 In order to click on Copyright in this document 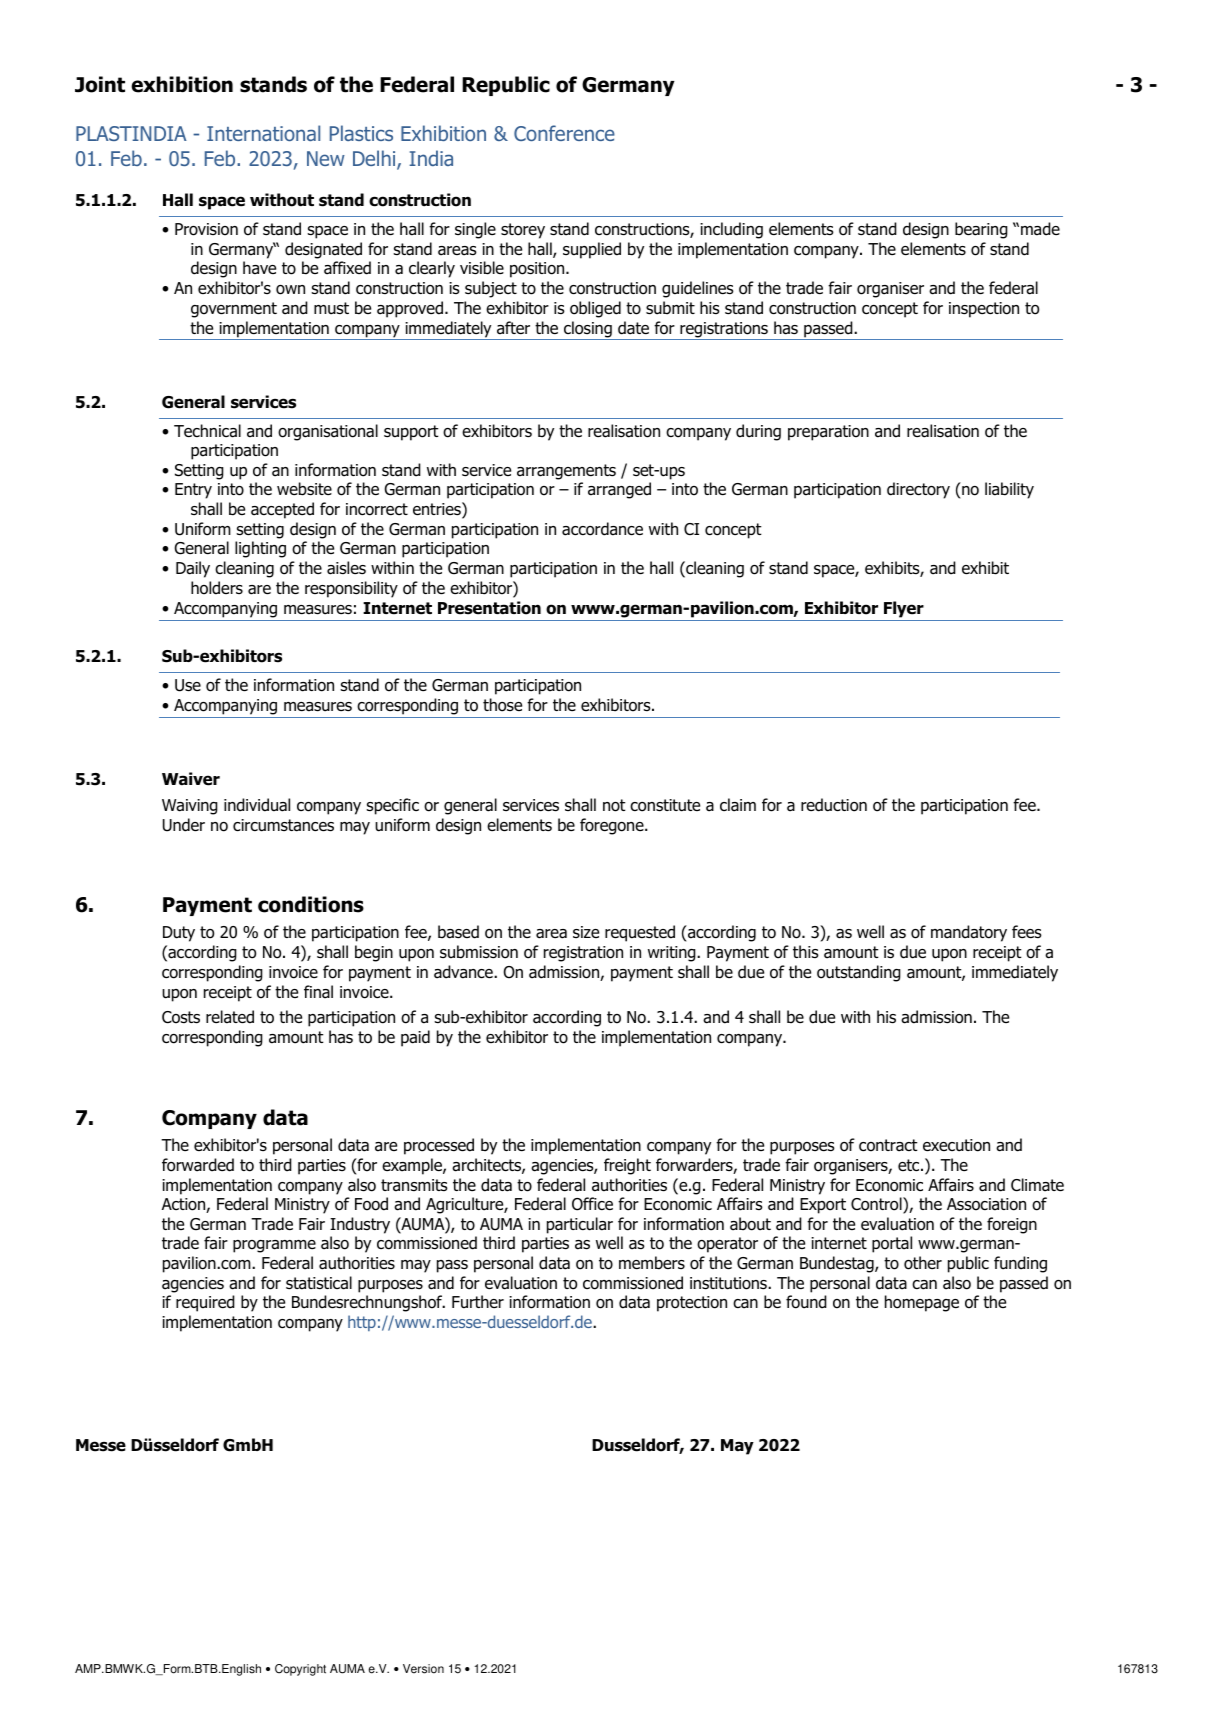, I will do `click(300, 1670)`.
